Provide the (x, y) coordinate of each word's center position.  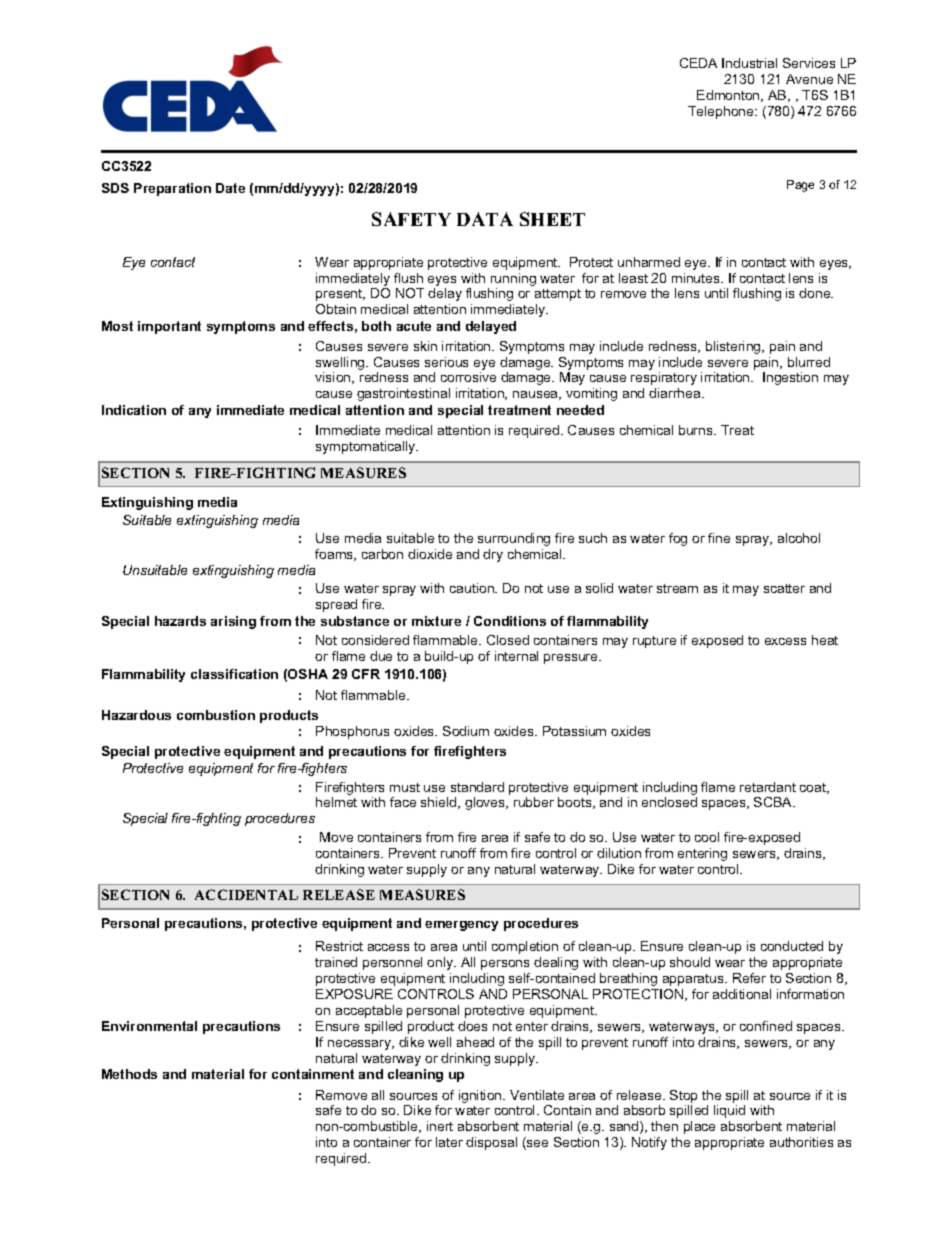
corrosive (468, 377)
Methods (129, 1074)
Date (230, 188)
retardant (768, 787)
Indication (134, 410)
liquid (729, 1111)
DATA (485, 219)
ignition (481, 1096)
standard (477, 787)
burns (697, 430)
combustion (216, 715)
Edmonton (729, 96)
